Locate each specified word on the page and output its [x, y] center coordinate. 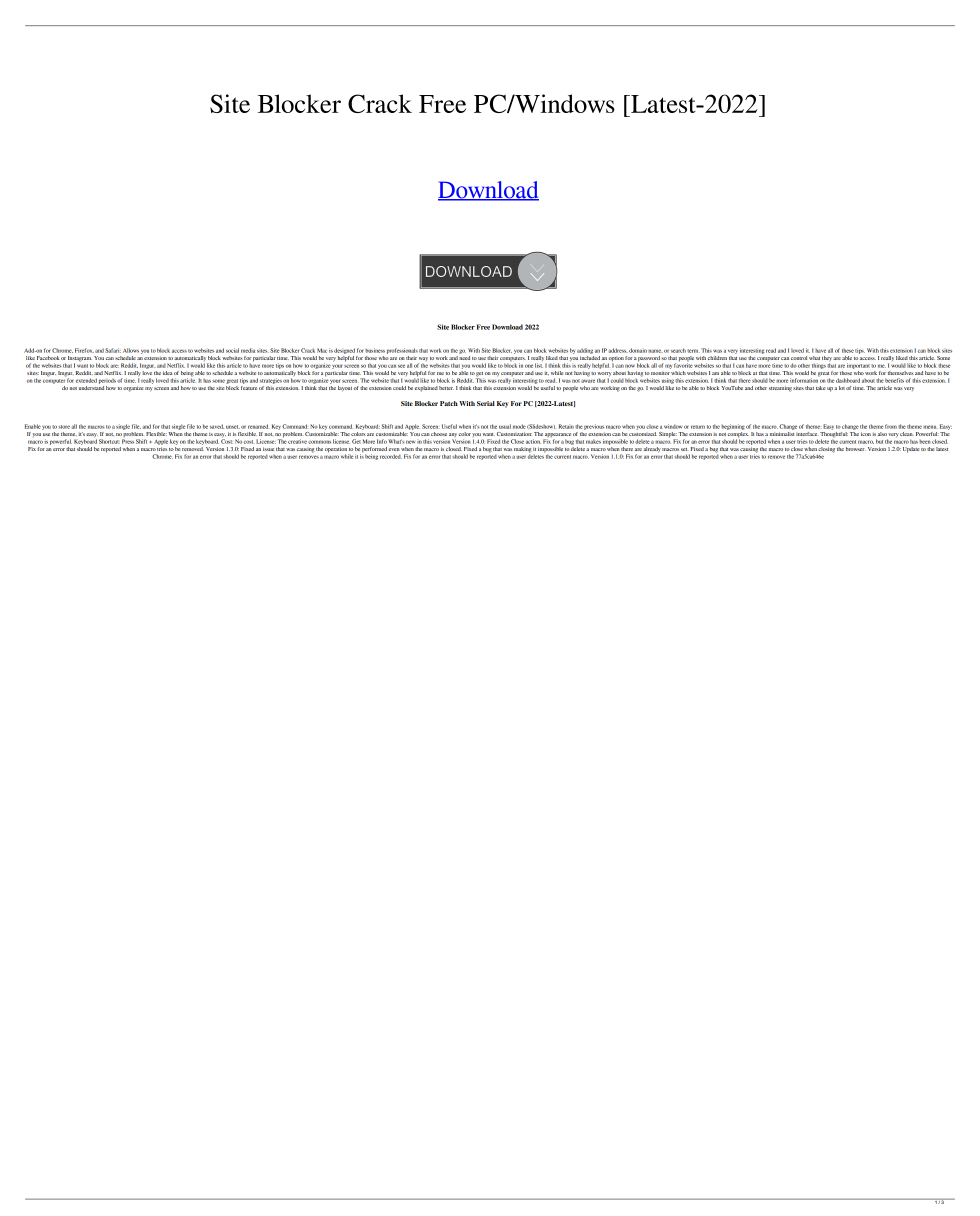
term [693, 351]
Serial [486, 403]
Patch [449, 403]
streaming [780, 389]
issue [268, 449]
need [464, 356]
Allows [131, 350]
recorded [391, 456]
